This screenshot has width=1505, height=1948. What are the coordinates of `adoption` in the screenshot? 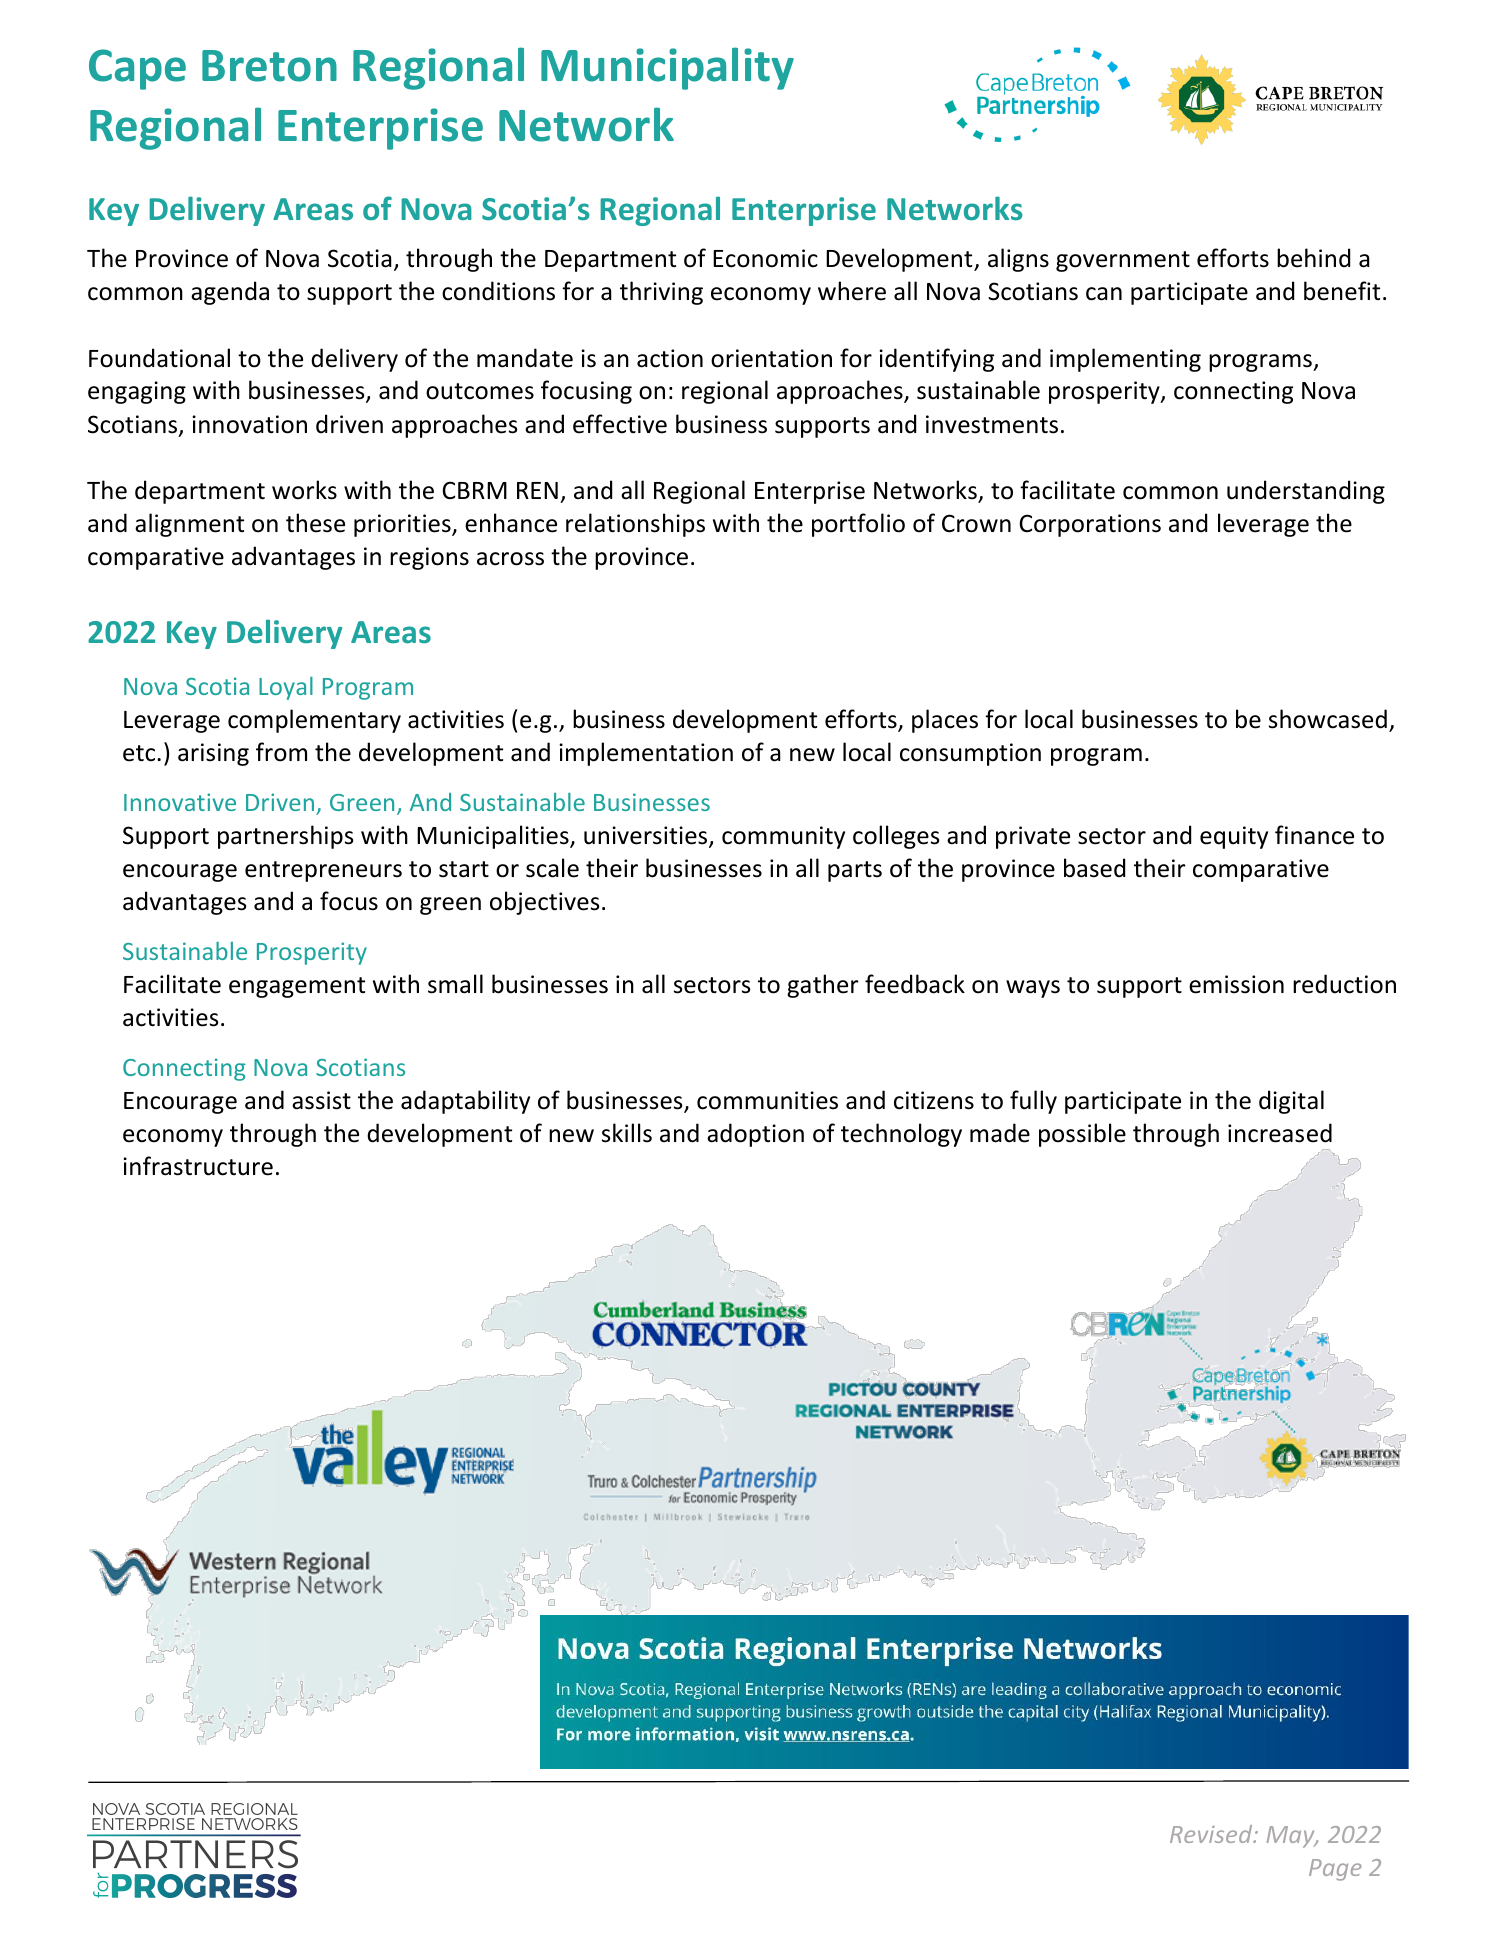 It's located at (755, 1135).
